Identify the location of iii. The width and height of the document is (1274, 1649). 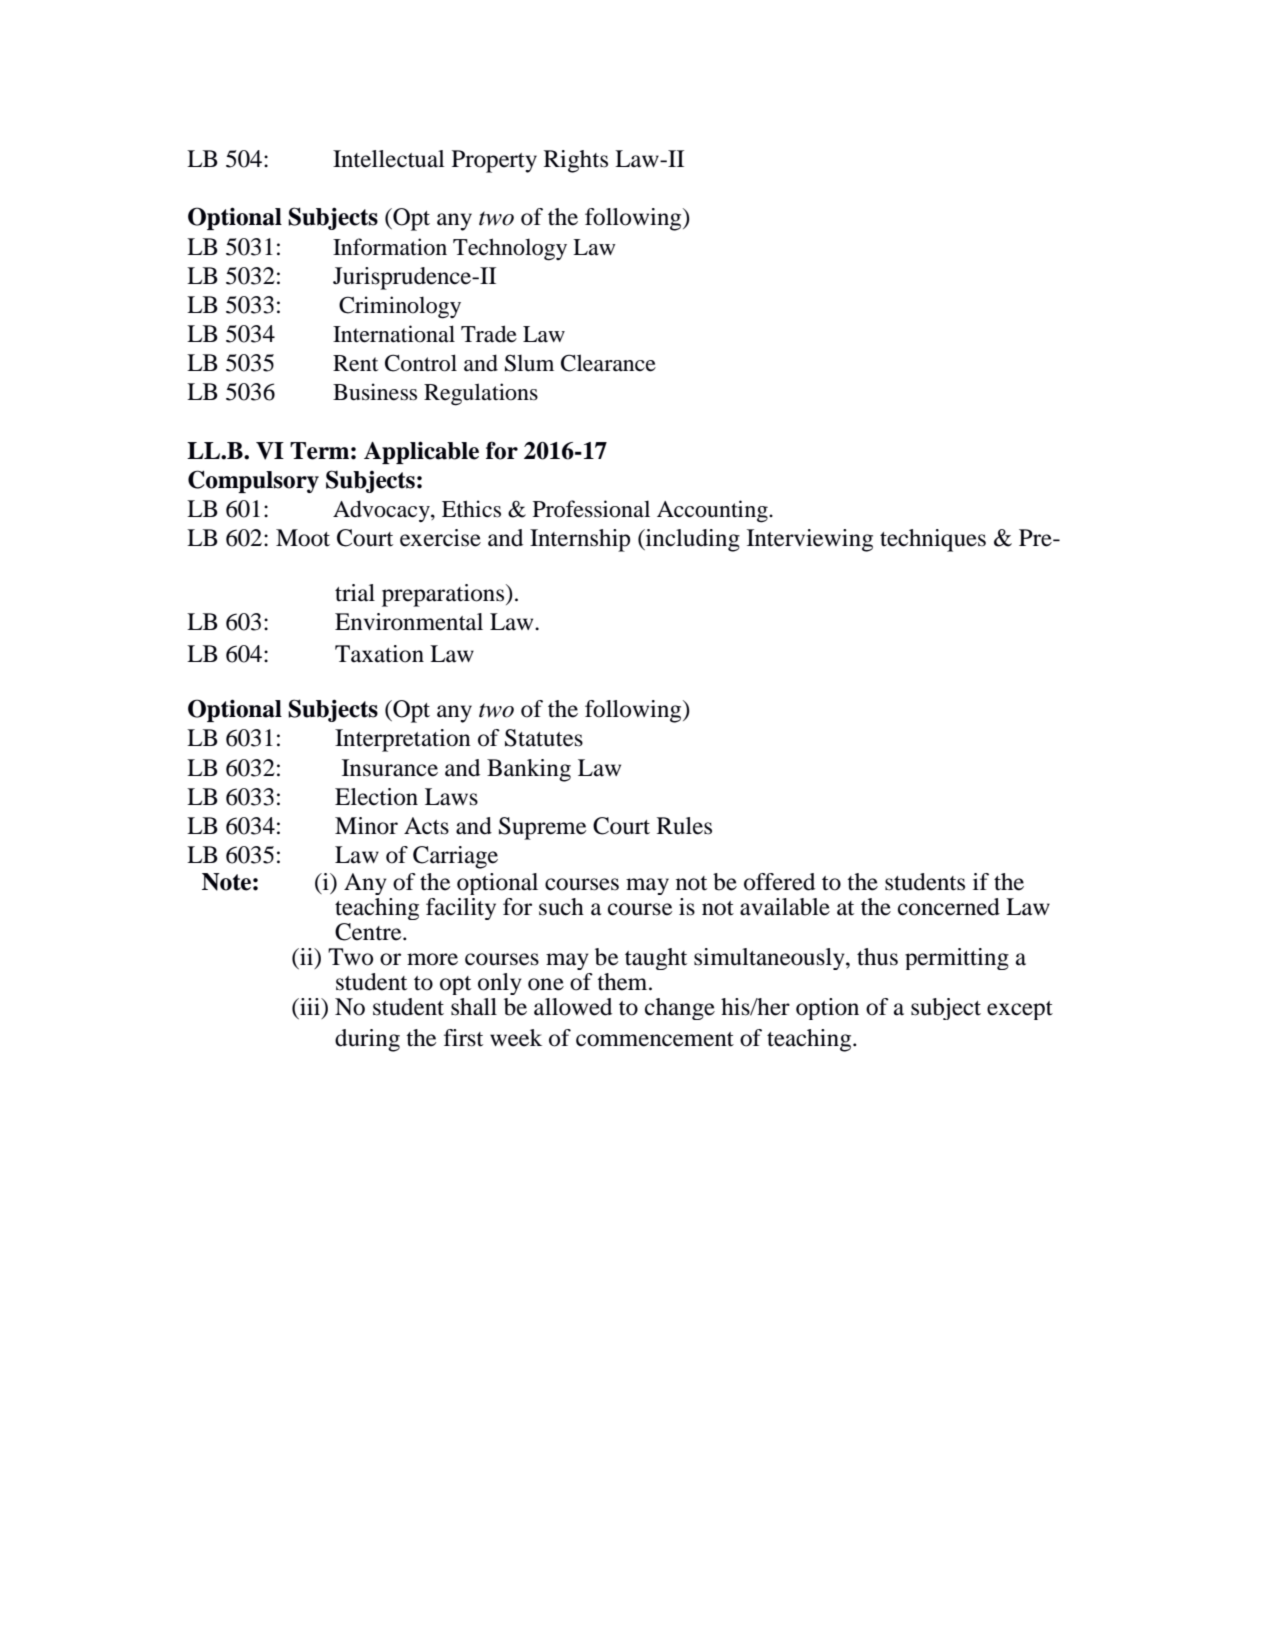
(310, 1006).
